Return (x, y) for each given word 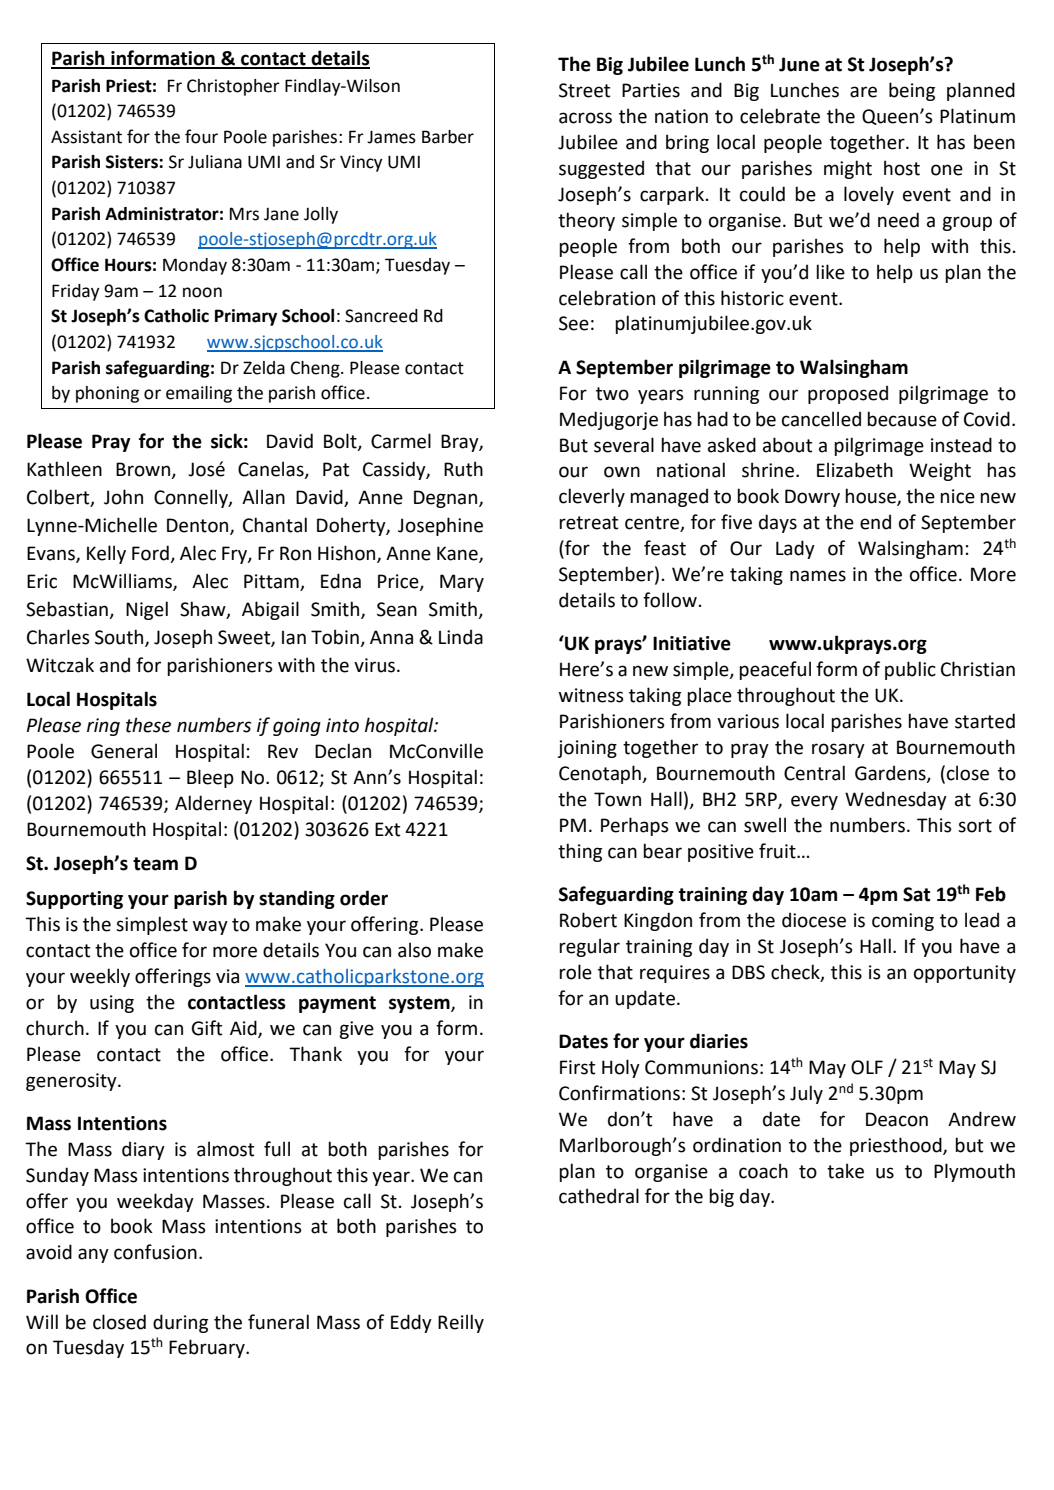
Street (584, 90)
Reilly (461, 1323)
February (208, 1348)
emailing (199, 394)
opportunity (965, 974)
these (148, 725)
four (201, 136)
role (575, 972)
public (910, 670)
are (863, 92)
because (902, 419)
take (845, 1171)
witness (591, 695)
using (112, 1004)
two (612, 394)
